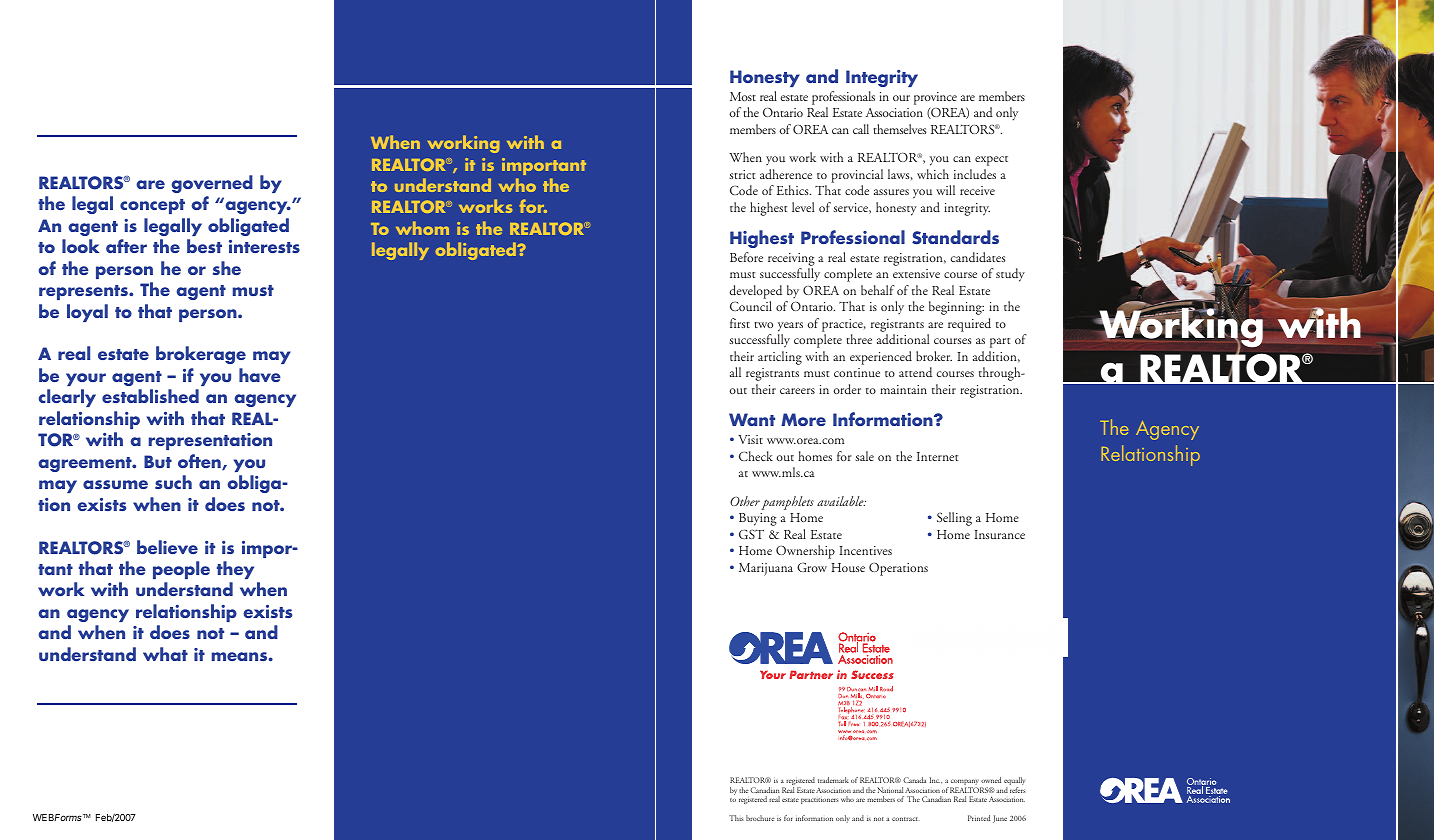  Describe the element at coordinates (212, 184) in the document. I see `governed` at that location.
